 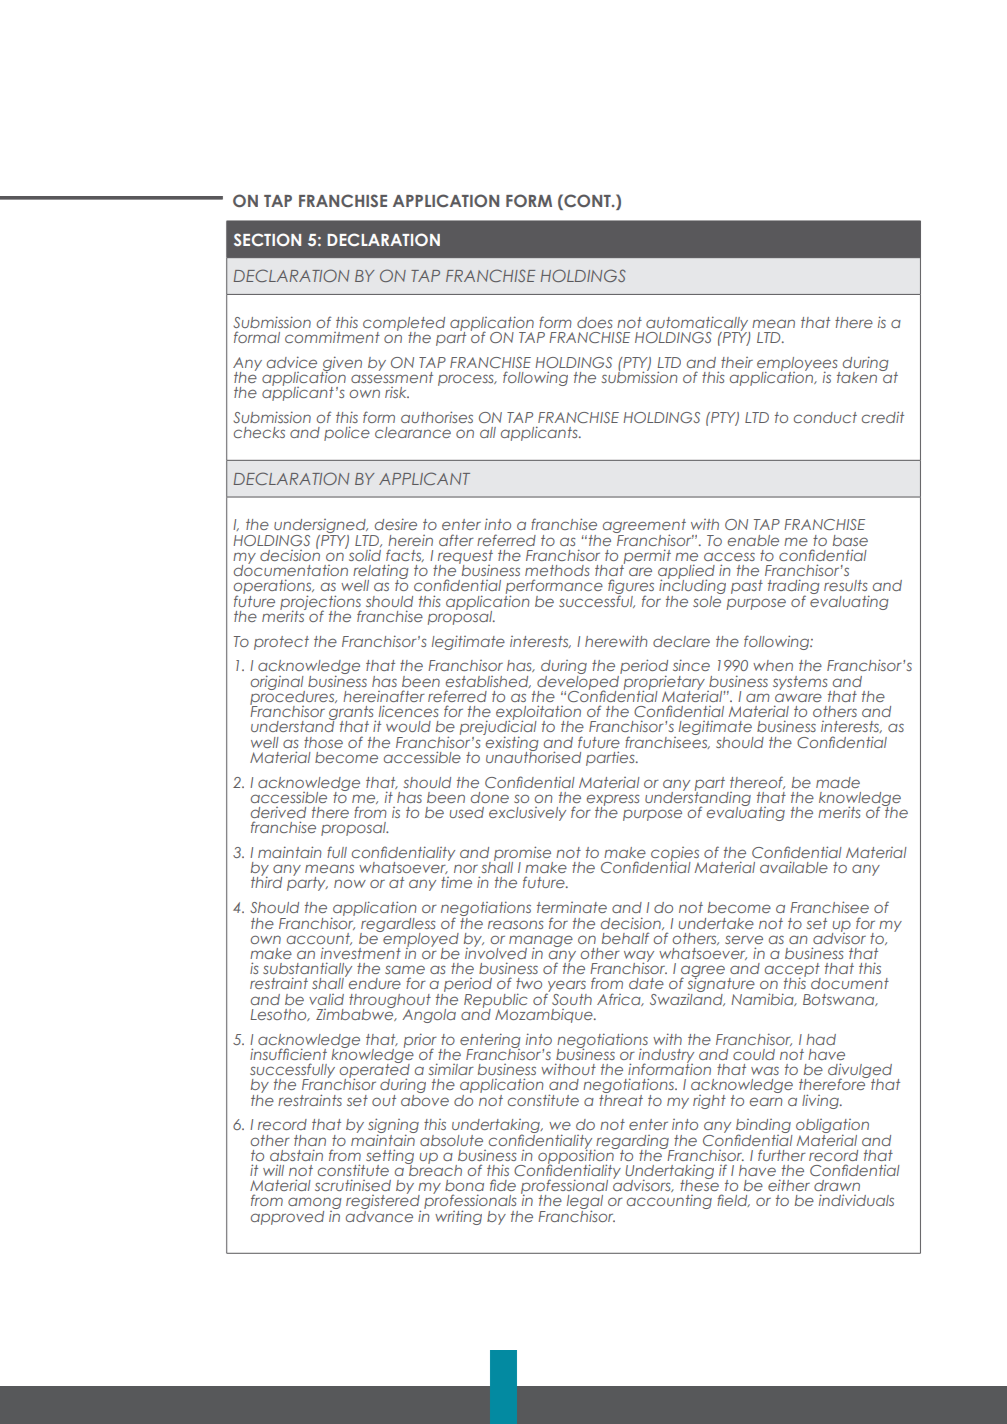 I want to click on SECTION, so click(x=267, y=239).
